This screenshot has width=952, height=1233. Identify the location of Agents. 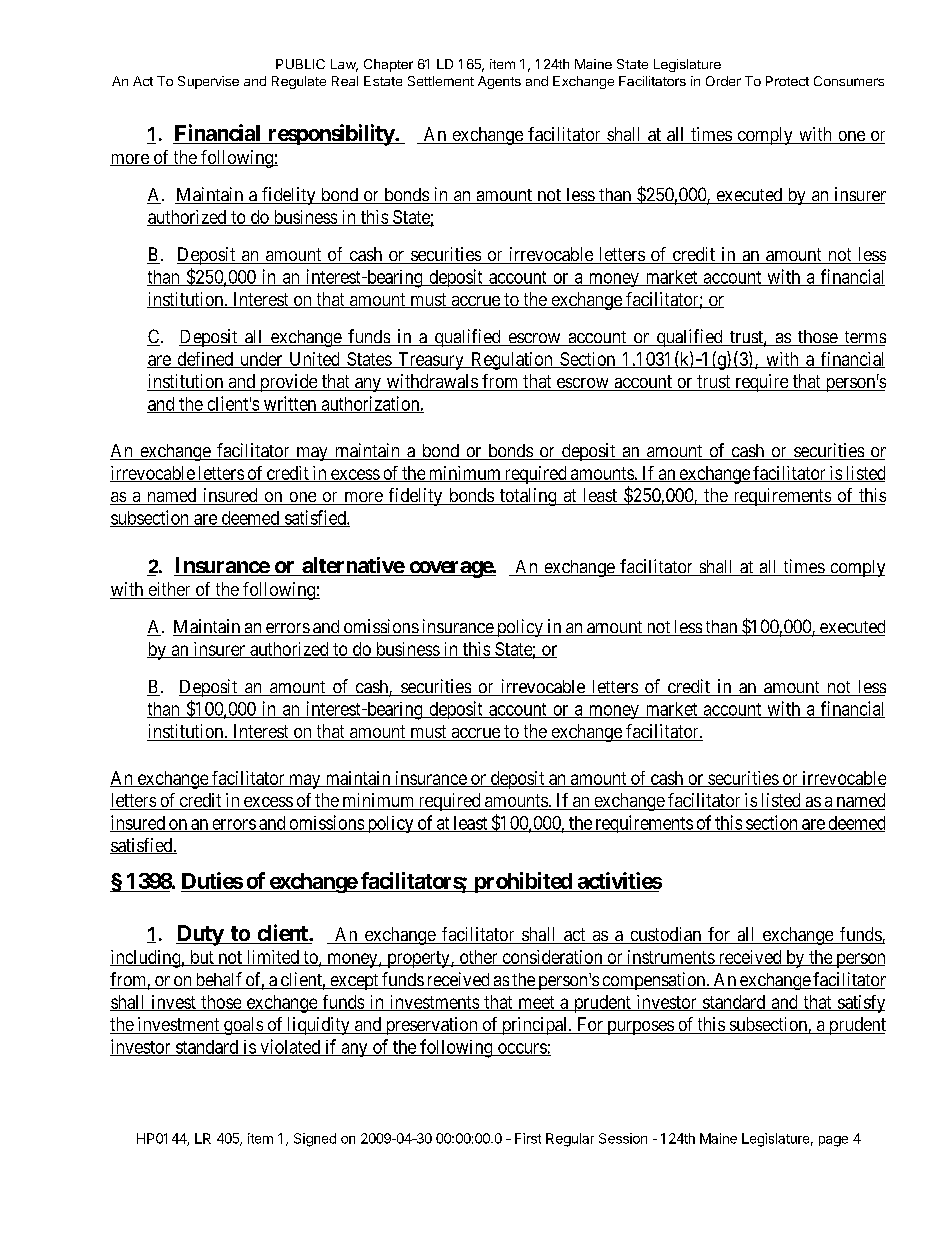
(499, 82).
